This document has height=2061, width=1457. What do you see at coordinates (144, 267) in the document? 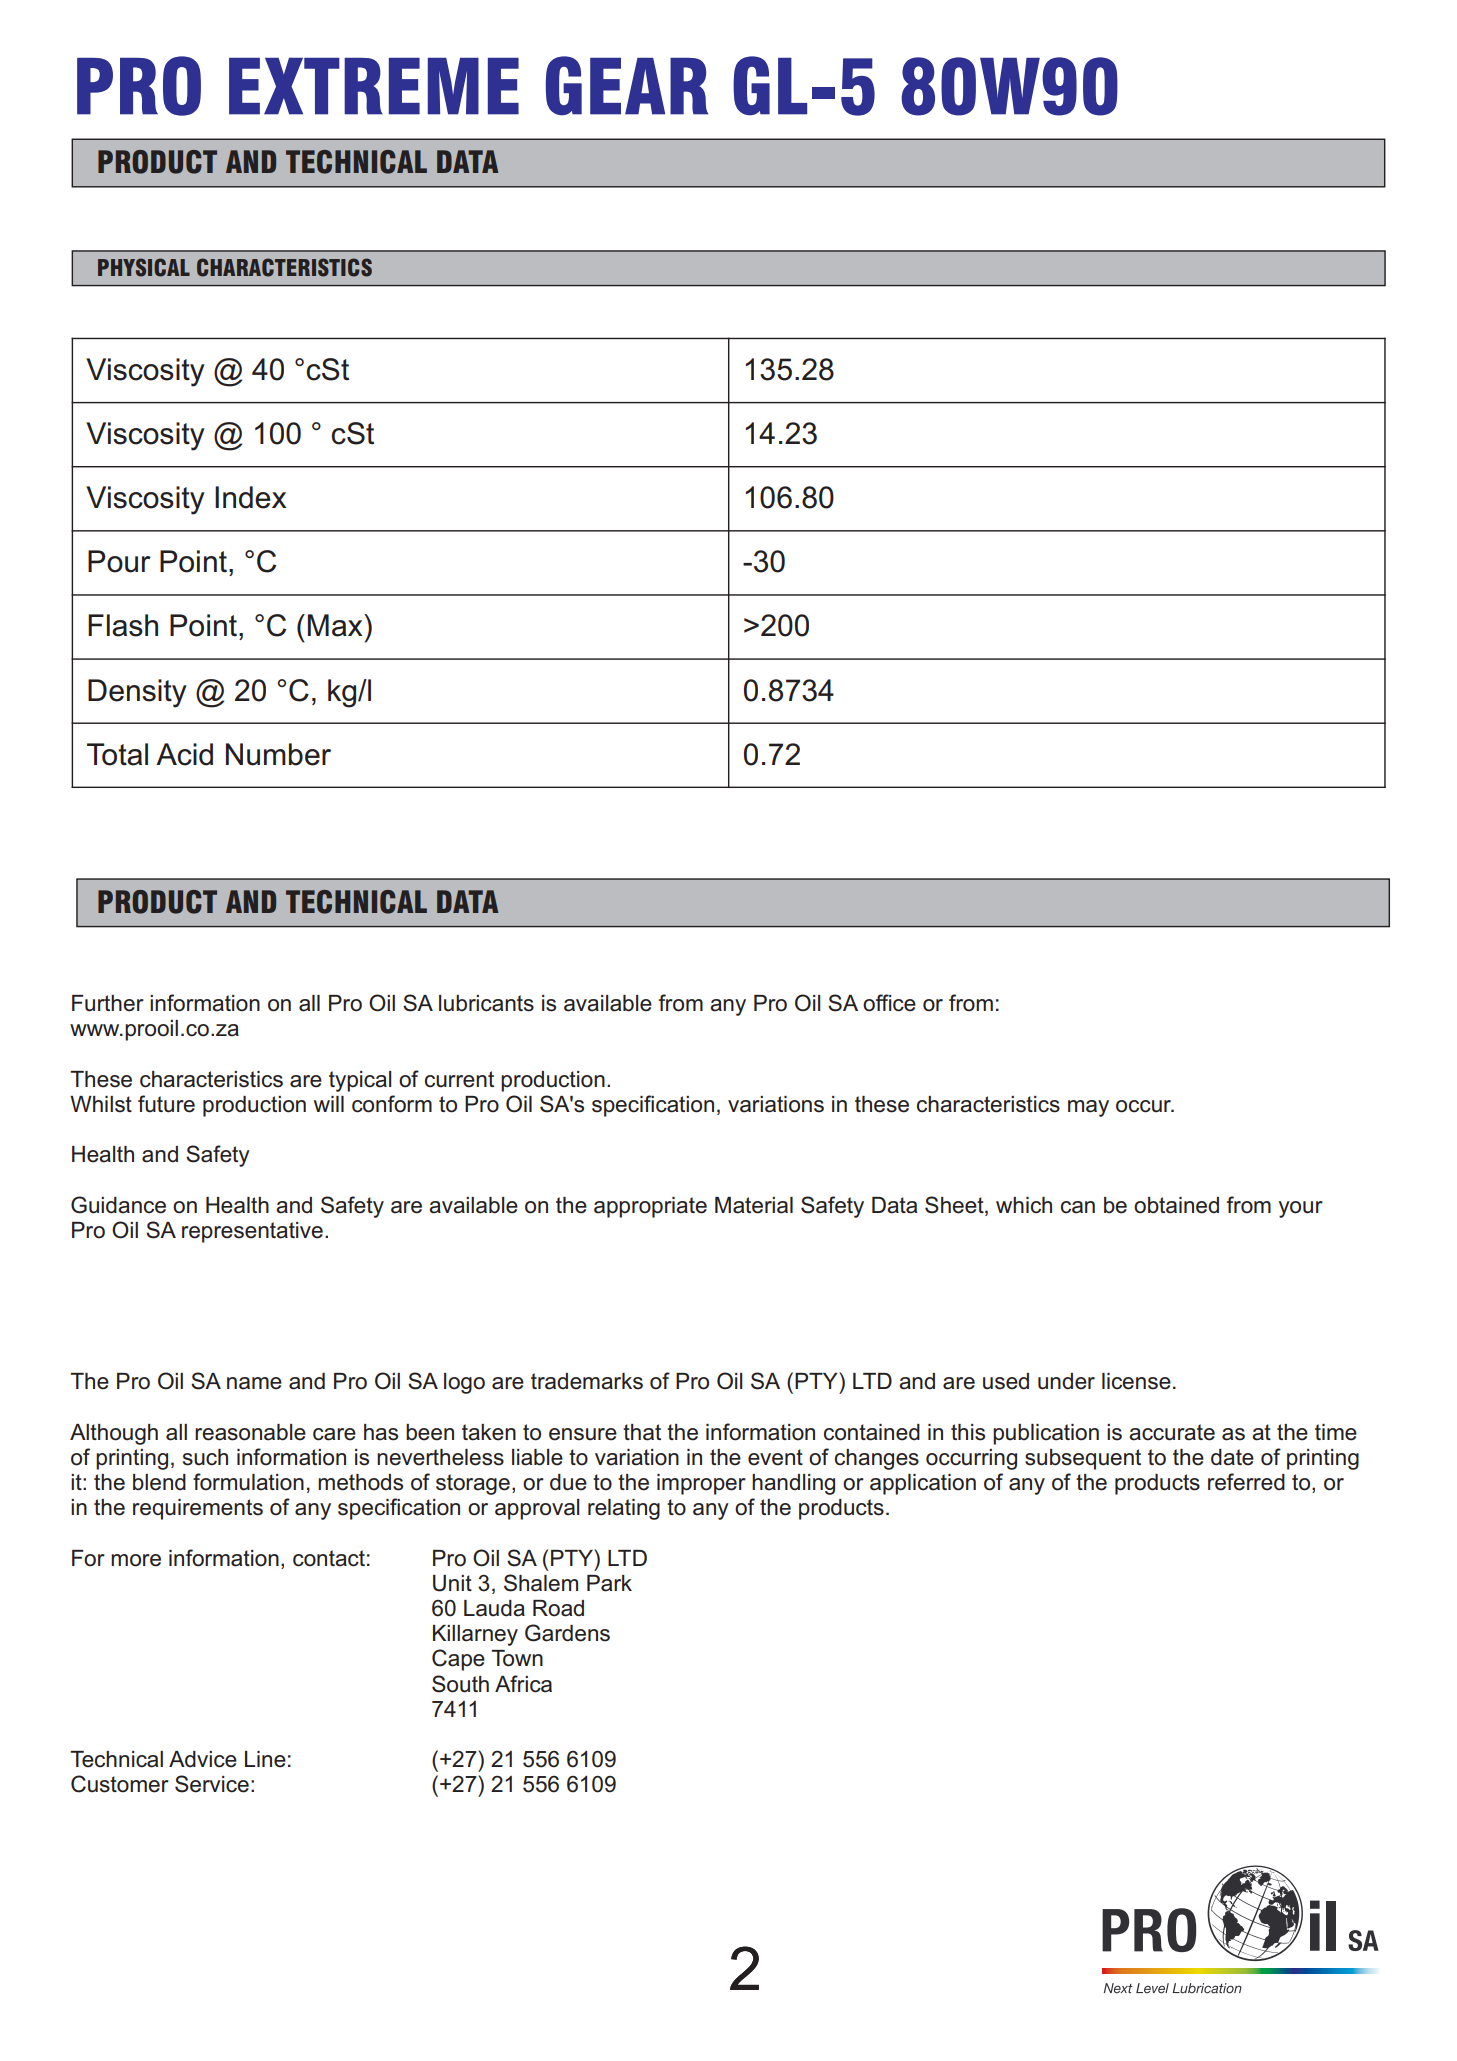
I see `PHYSICAL` at bounding box center [144, 267].
